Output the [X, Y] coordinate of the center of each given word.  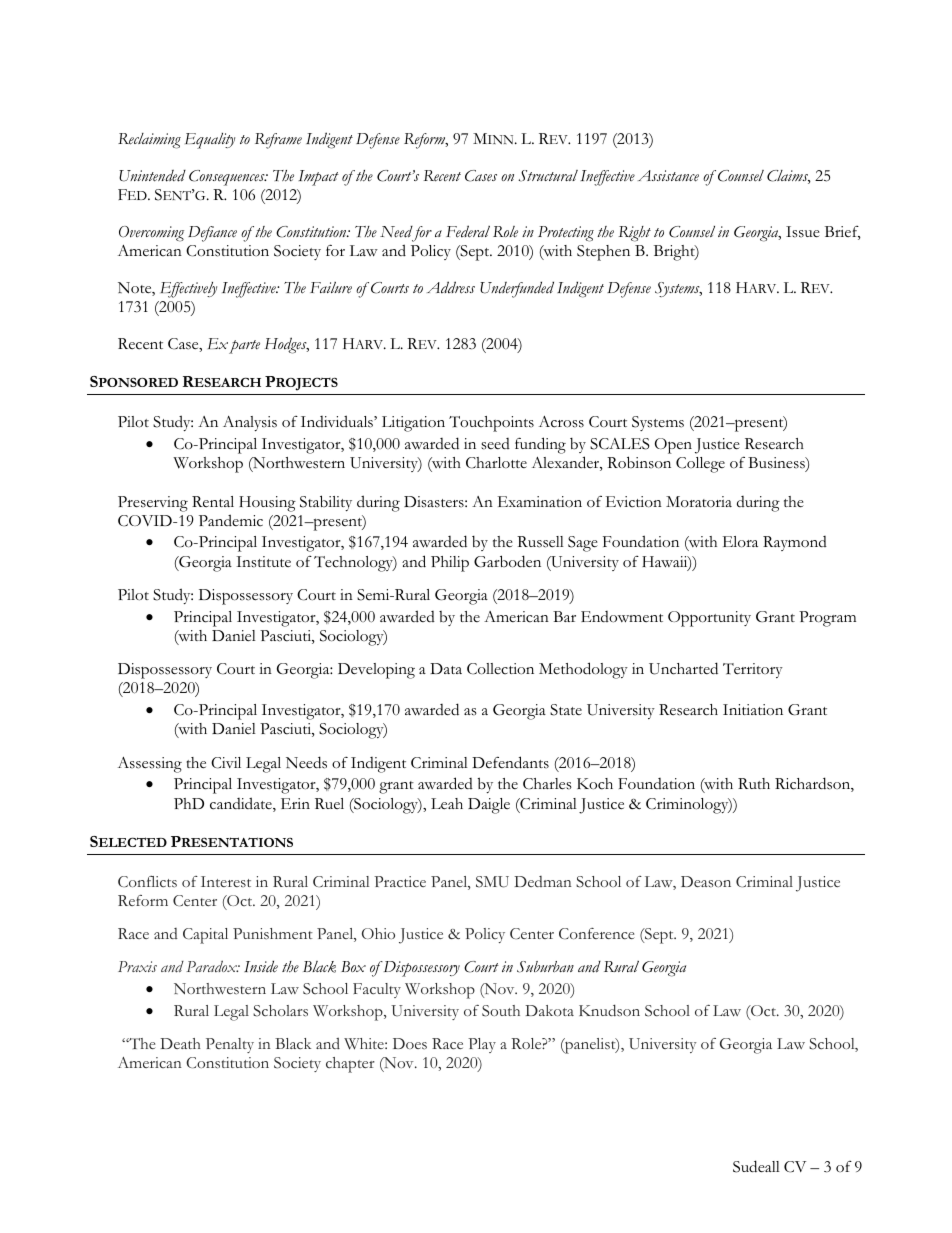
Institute [263, 562]
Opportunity [709, 619]
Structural [548, 176]
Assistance [668, 176]
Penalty [230, 1045]
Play [482, 1045]
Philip [450, 564]
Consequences [228, 178]
